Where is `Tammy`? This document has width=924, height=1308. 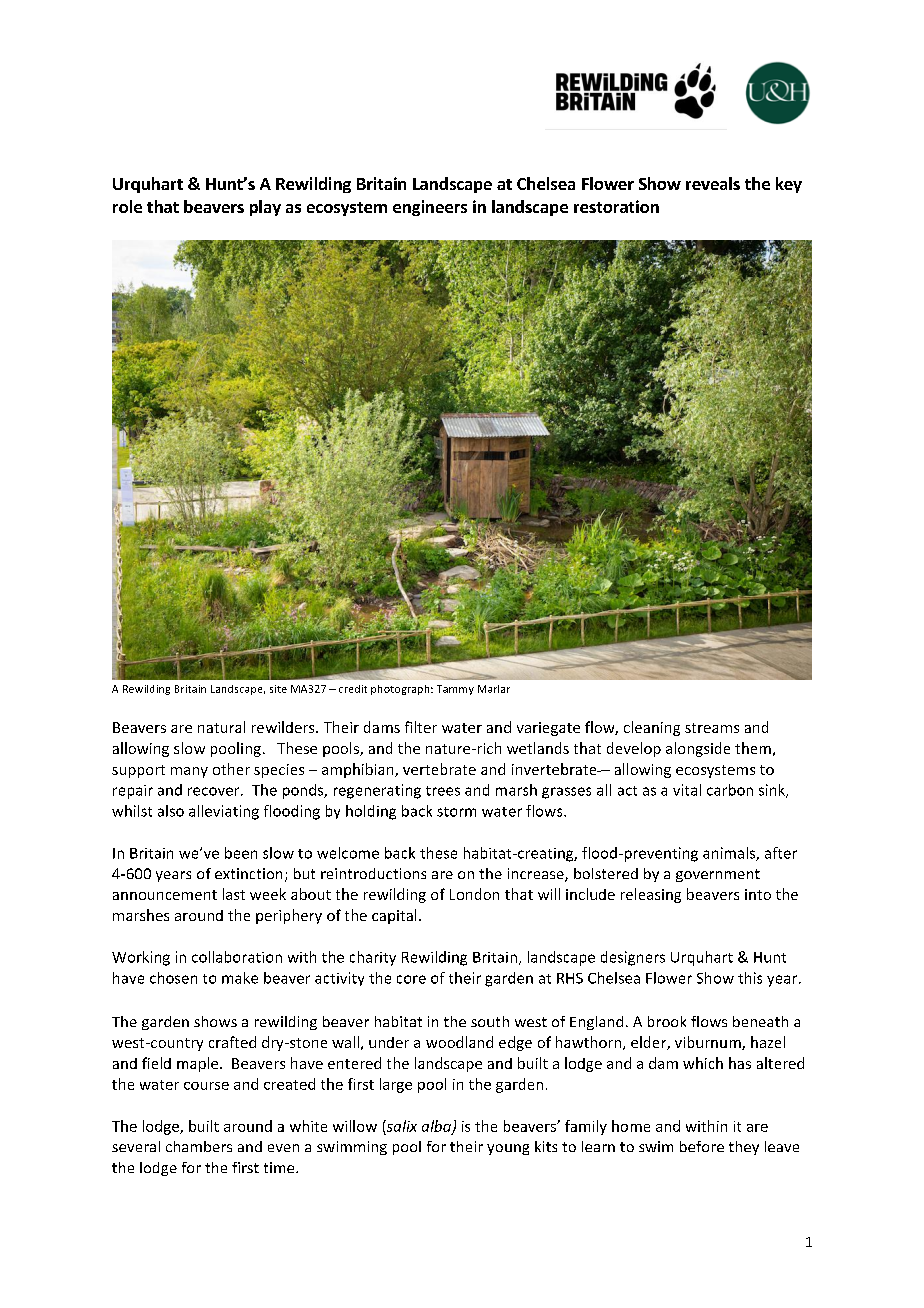 Tammy is located at coordinates (455, 690).
